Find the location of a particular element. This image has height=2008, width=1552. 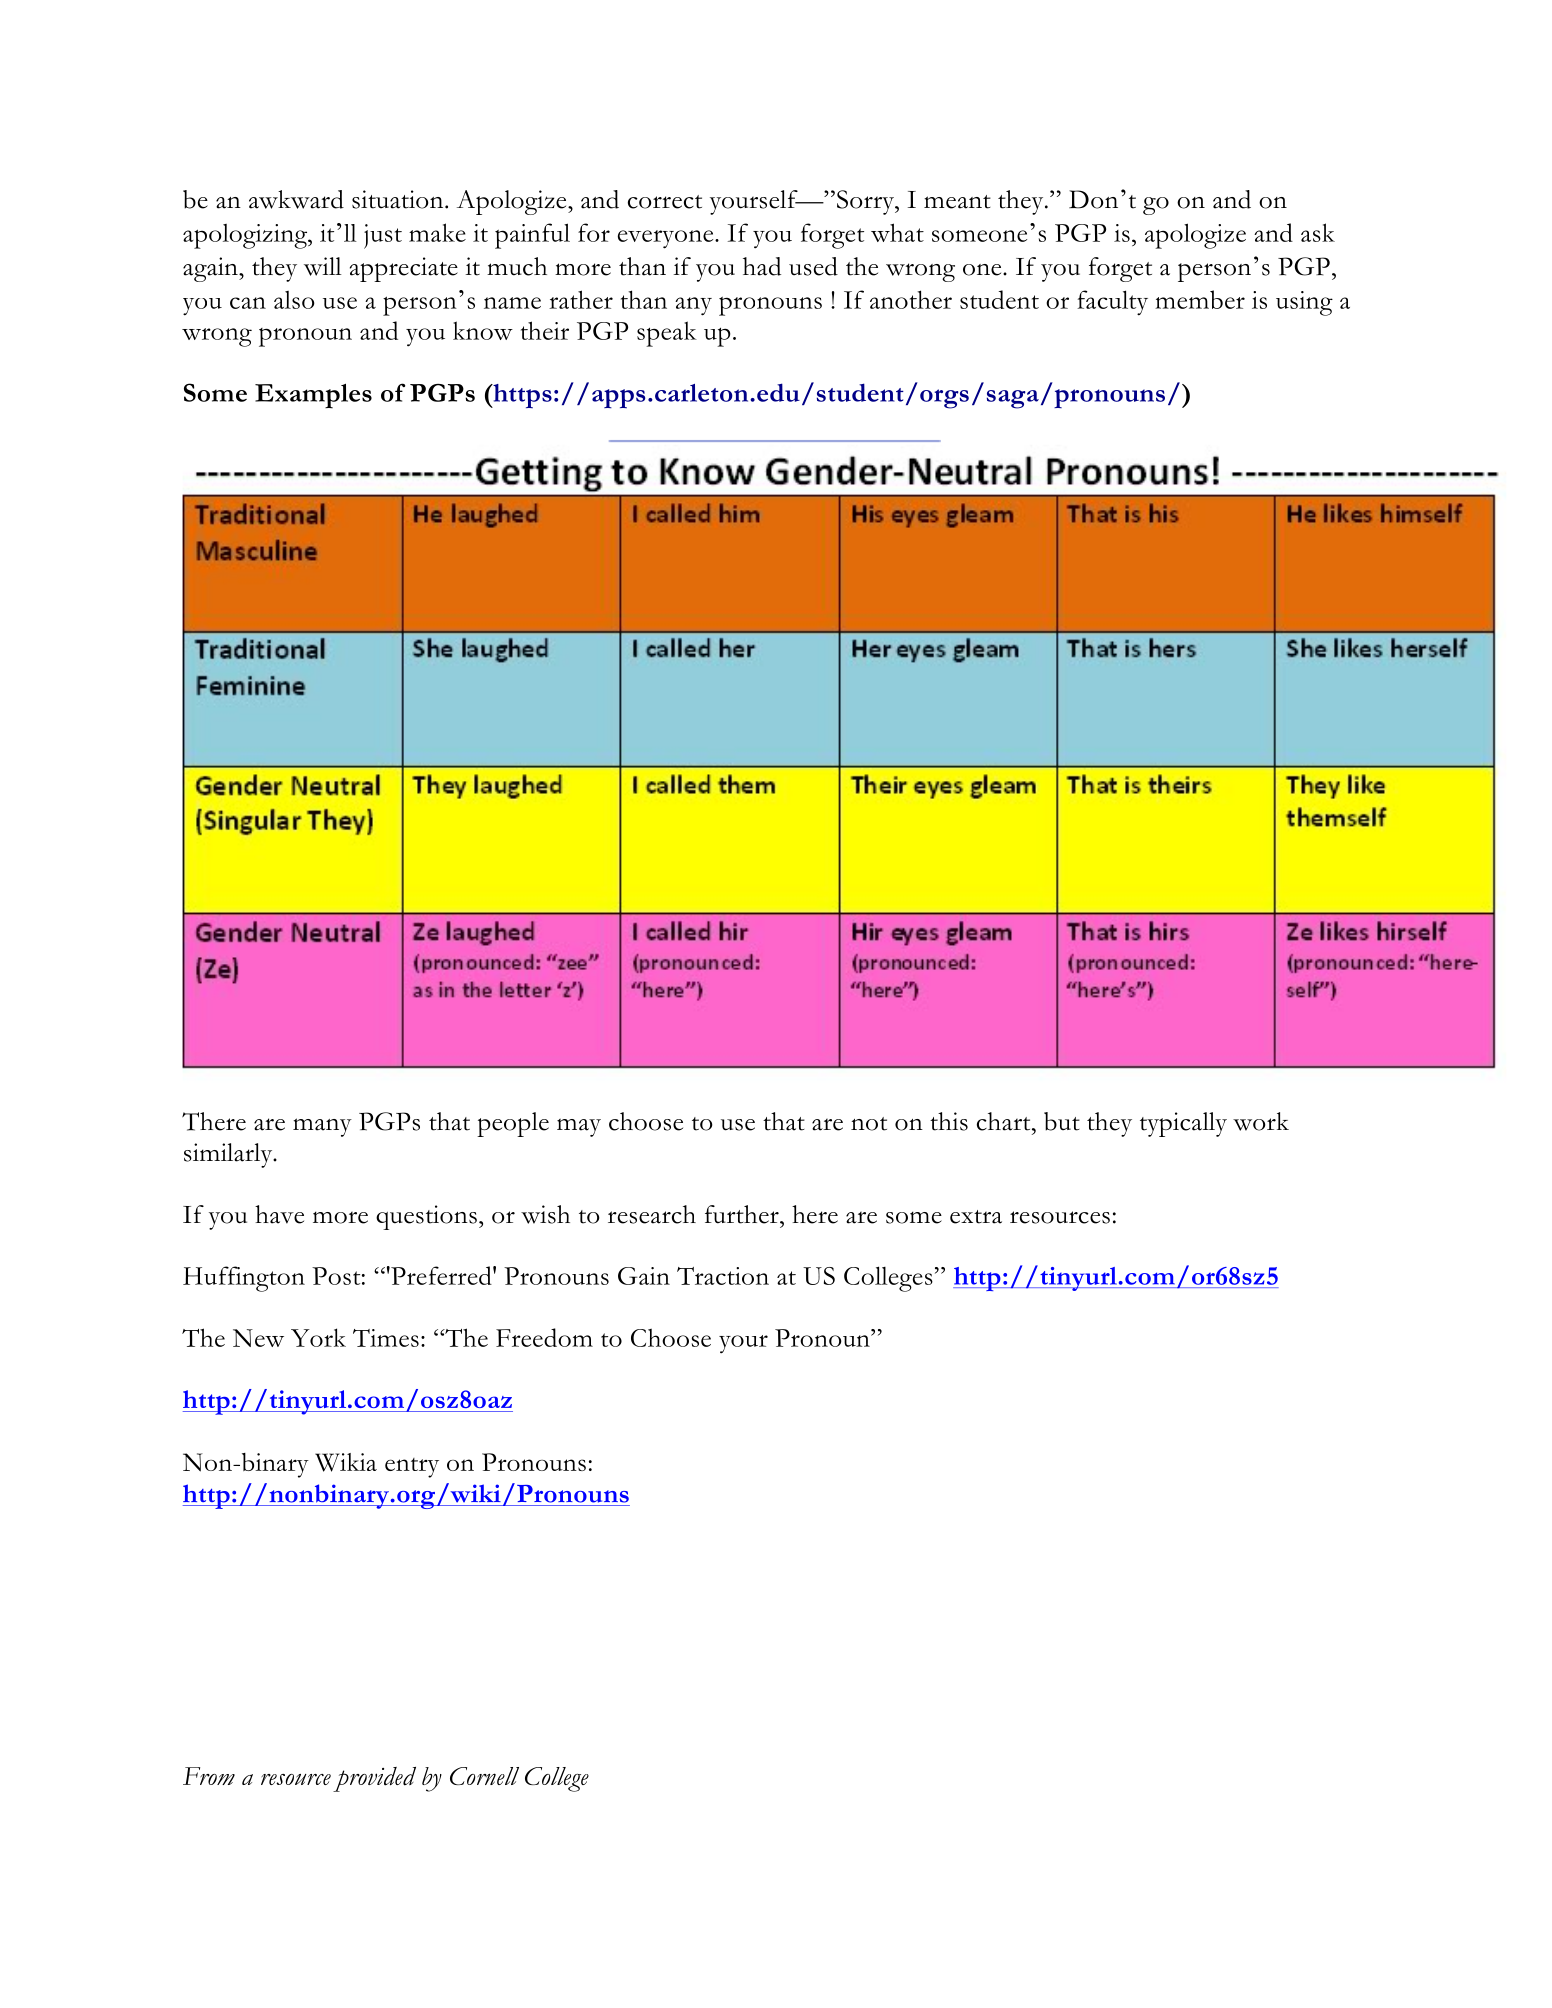

will is located at coordinates (323, 266).
